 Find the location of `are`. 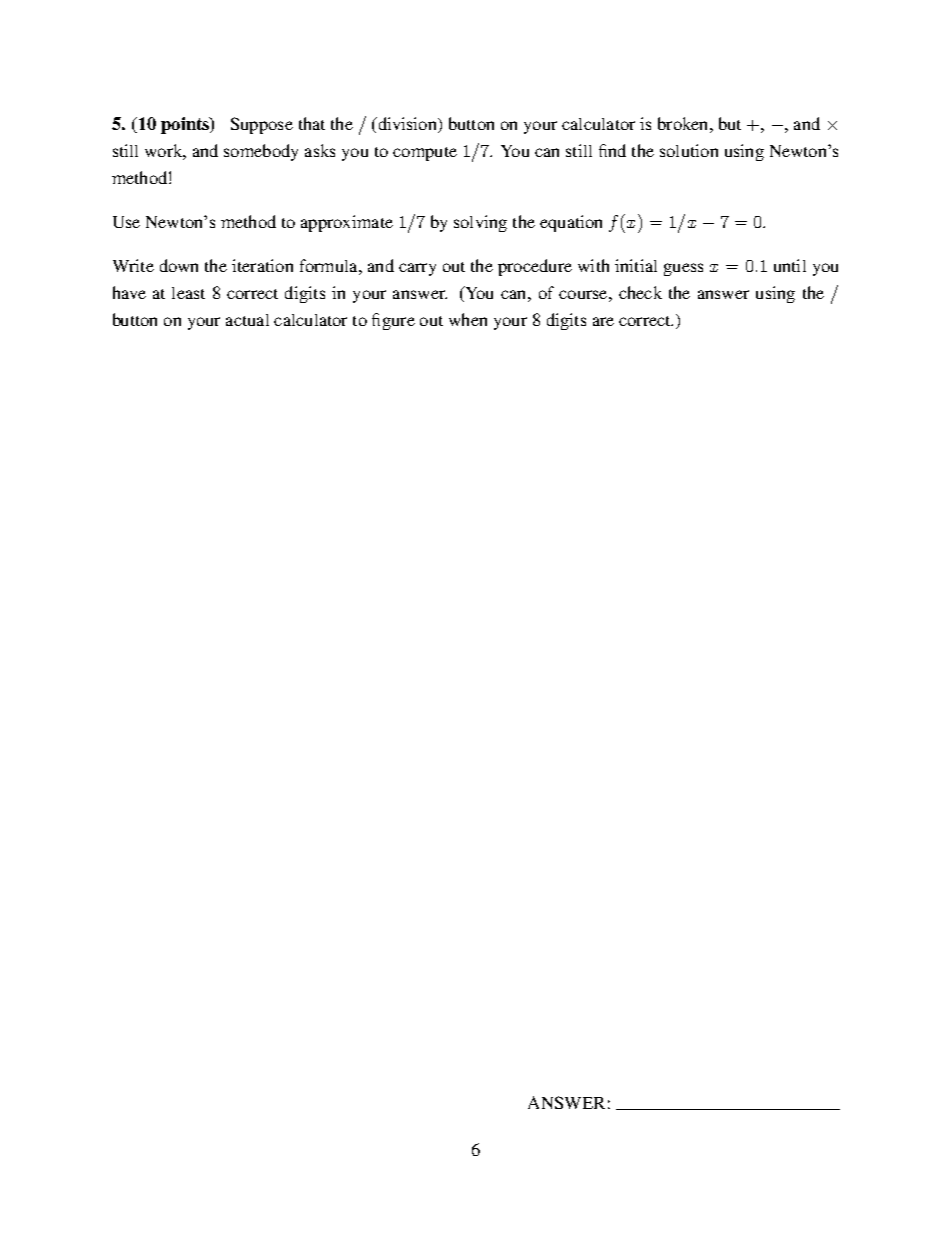

are is located at coordinates (603, 321).
